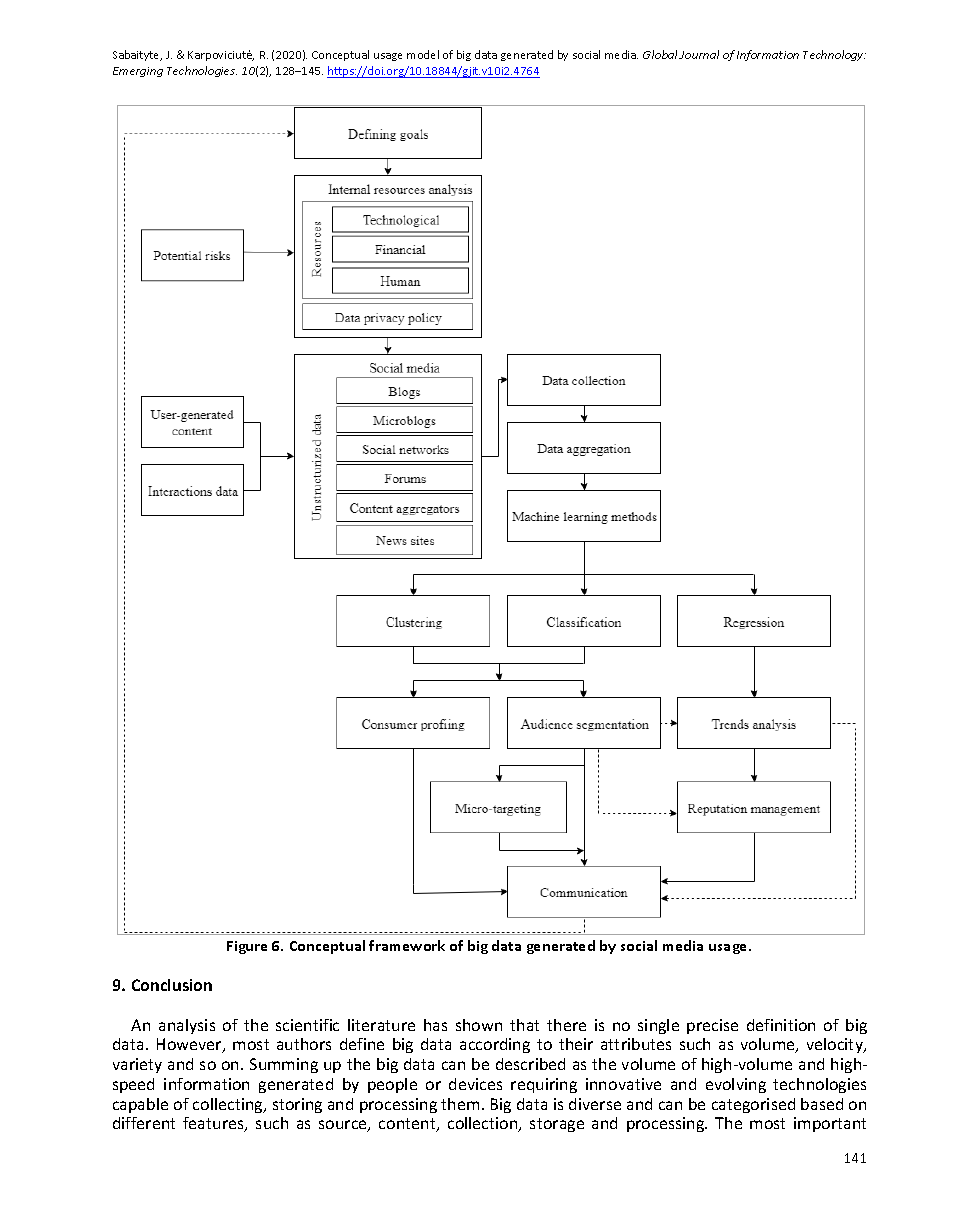 This document has height=1214, width=980. Describe the element at coordinates (475, 1084) in the document. I see `devices` at that location.
